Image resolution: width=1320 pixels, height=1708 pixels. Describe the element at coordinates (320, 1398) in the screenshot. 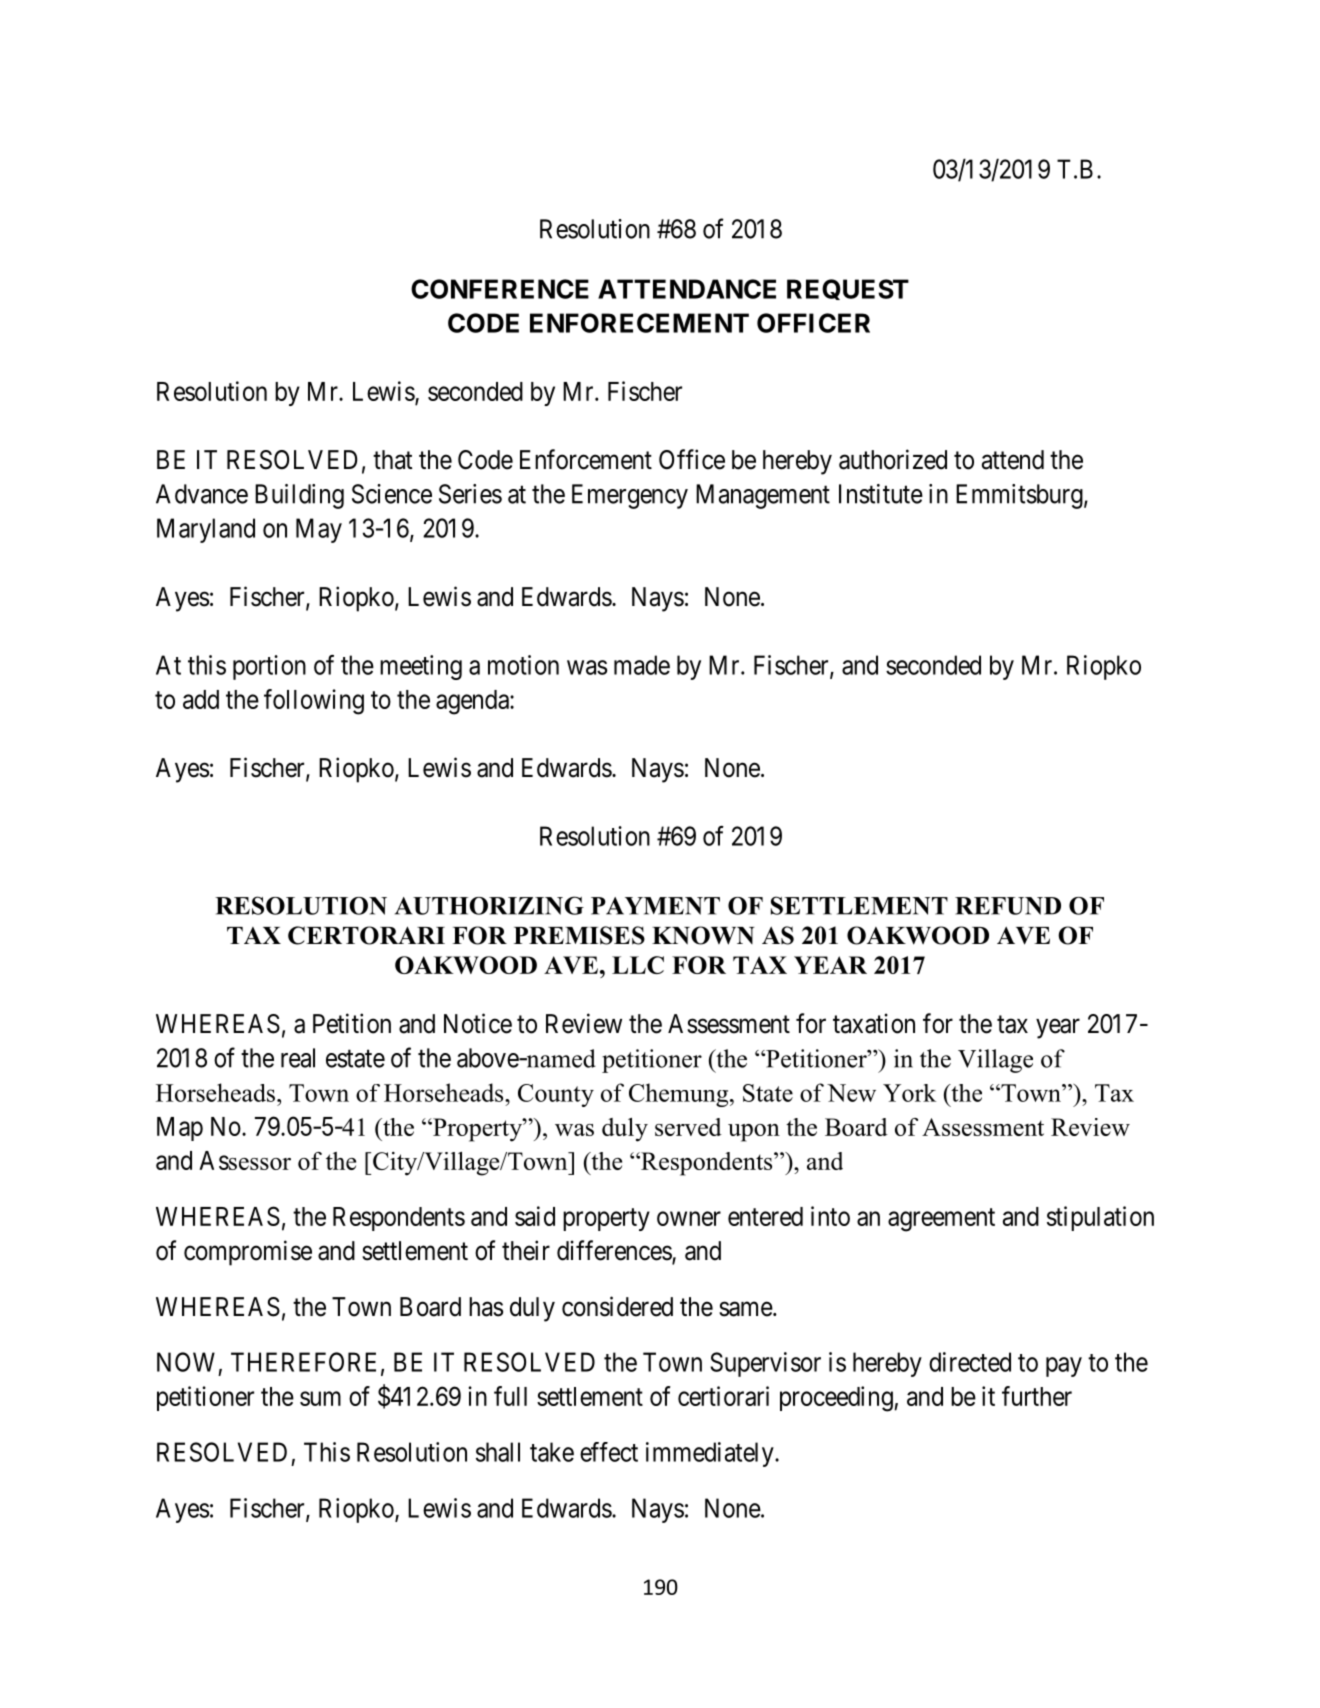

I see `sum` at that location.
